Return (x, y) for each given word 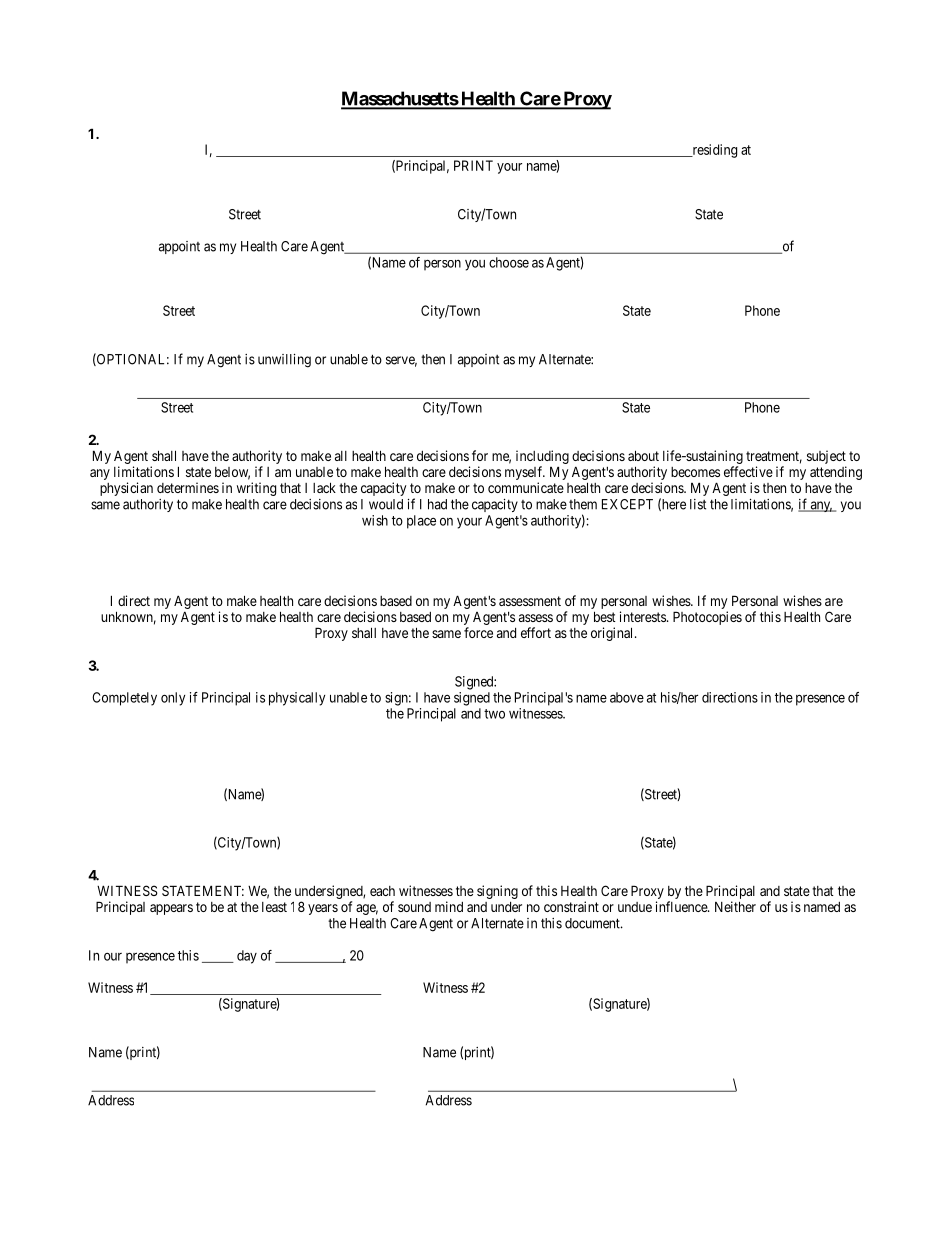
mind (449, 906)
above (627, 697)
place (421, 522)
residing (713, 151)
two (494, 714)
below (232, 473)
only (173, 699)
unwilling (284, 361)
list (698, 504)
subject (826, 457)
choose (509, 262)
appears (171, 909)
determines (188, 487)
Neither (735, 906)
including (542, 457)
